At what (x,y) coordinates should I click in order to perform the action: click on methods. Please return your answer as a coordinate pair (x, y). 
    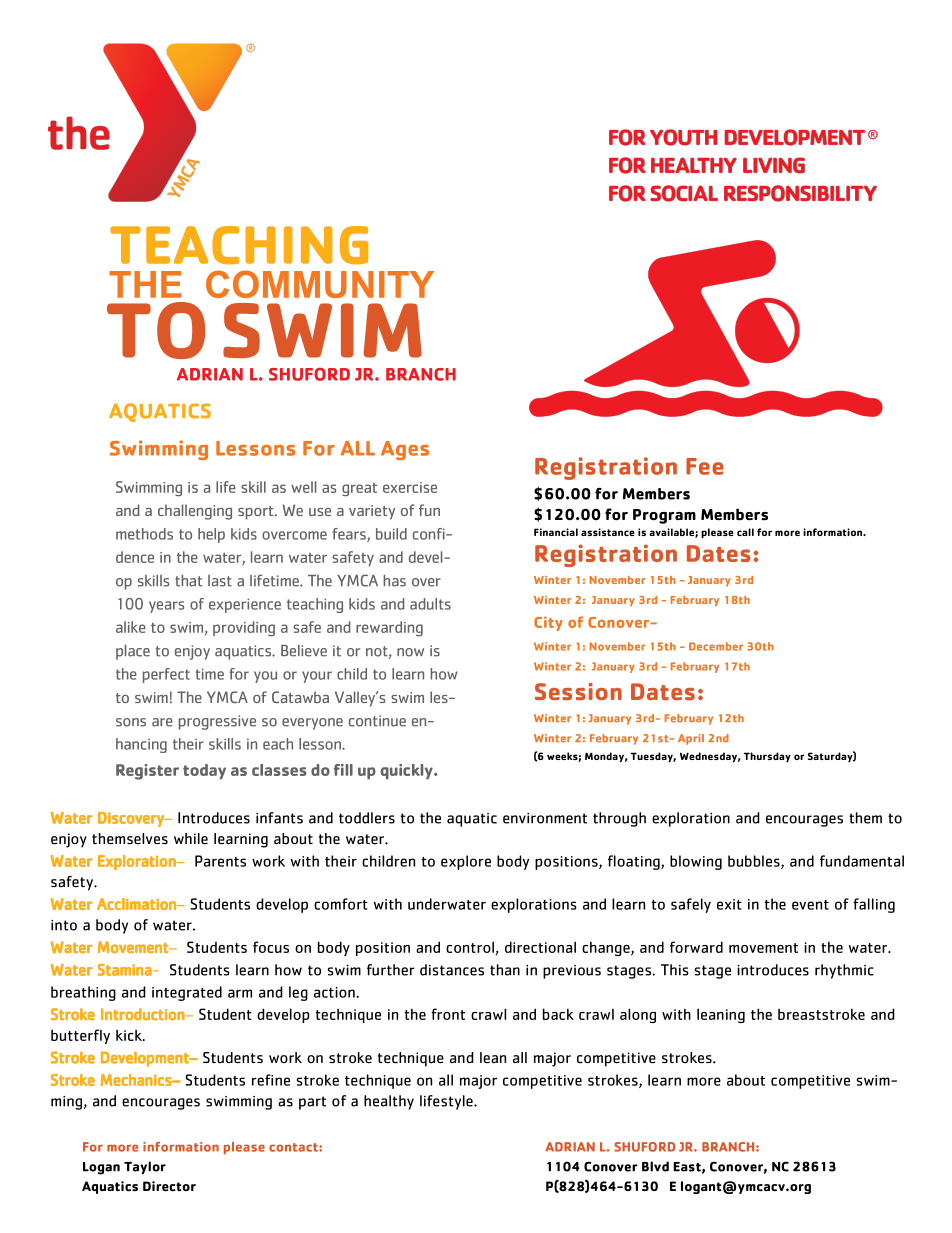
    Looking at the image, I should click on (144, 534).
